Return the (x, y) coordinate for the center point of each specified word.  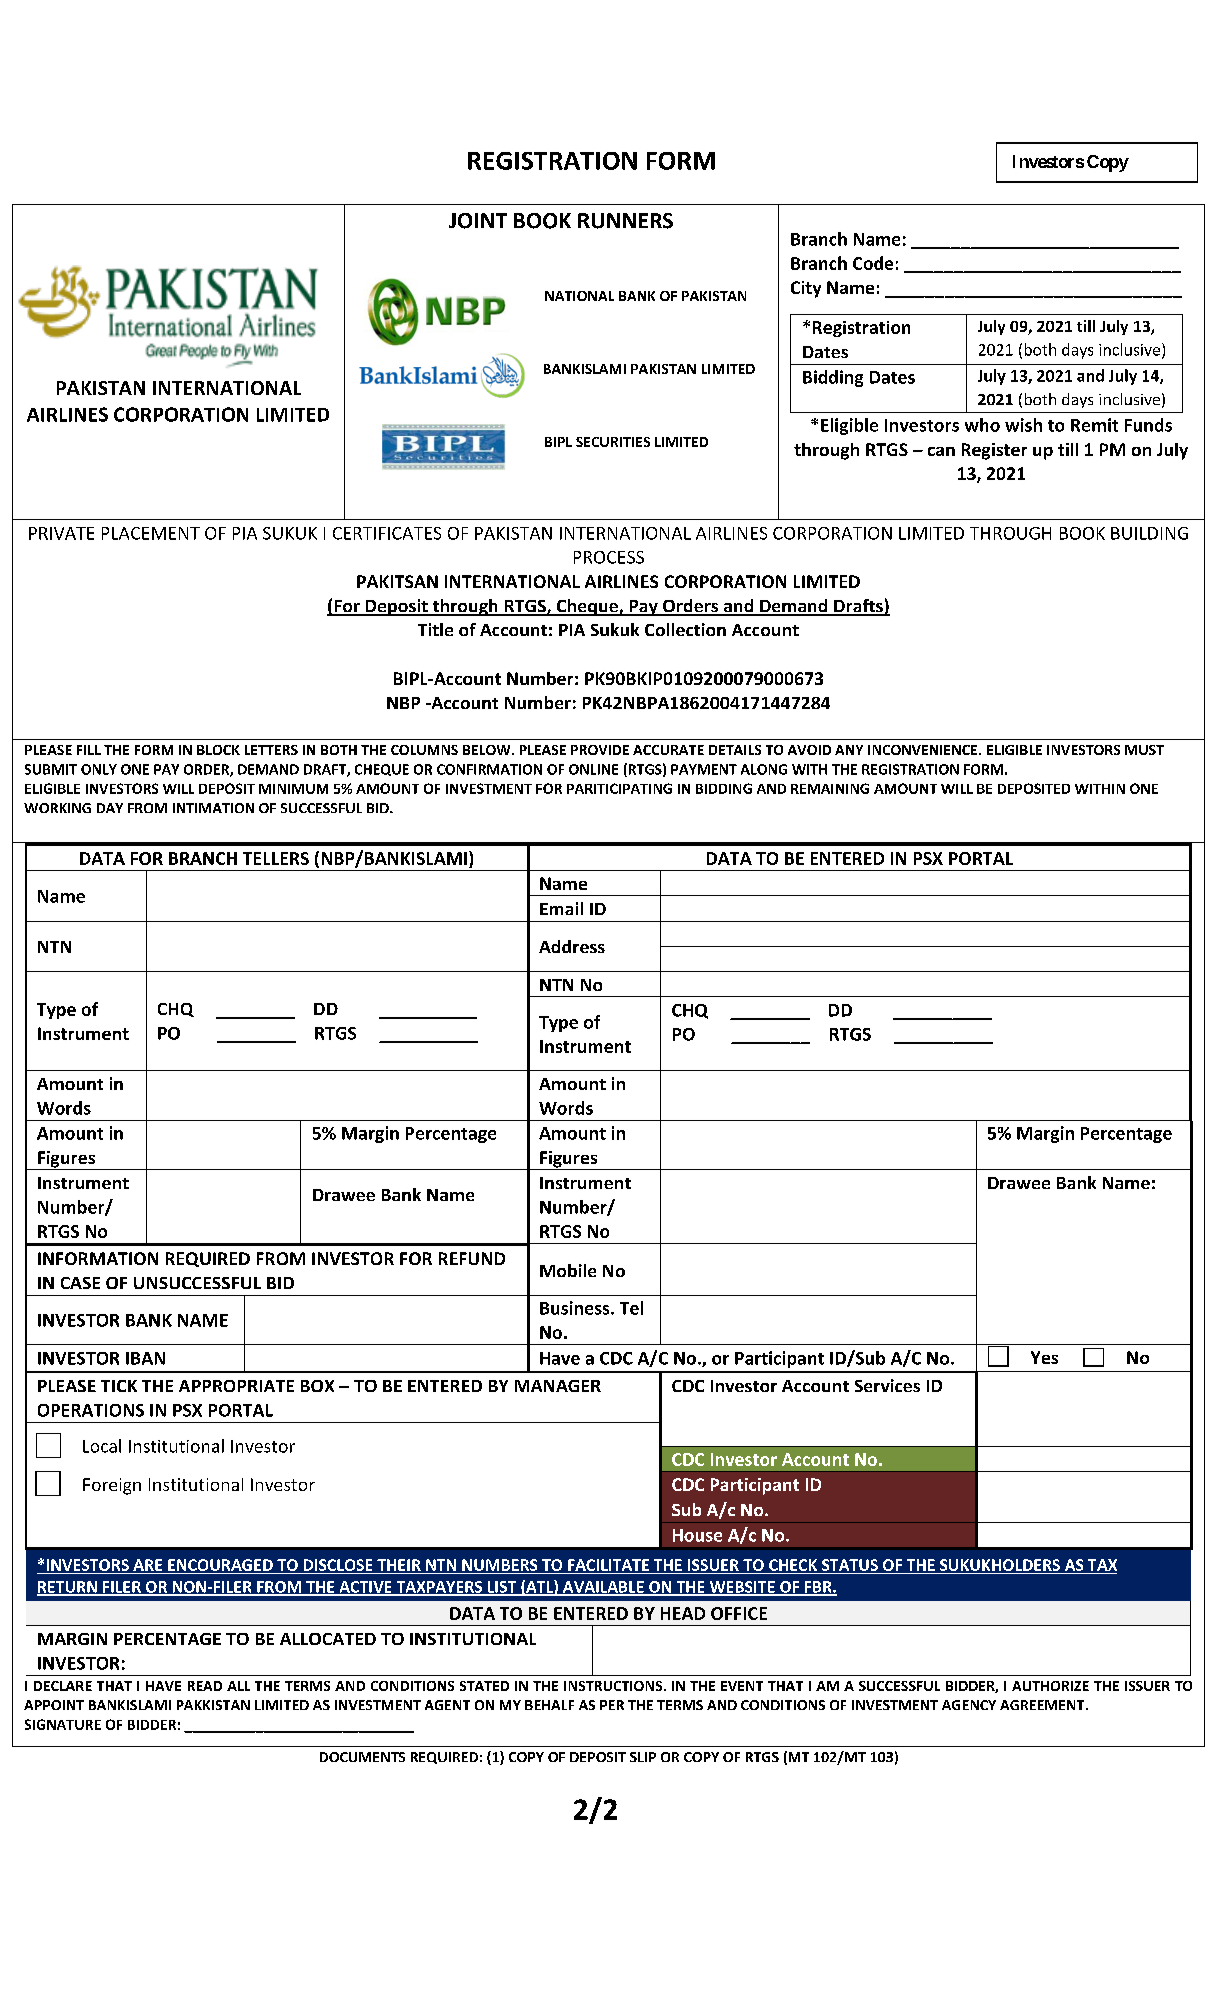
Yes (1044, 1357)
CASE (80, 1283)
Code (873, 263)
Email (561, 908)
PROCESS (609, 557)
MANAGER (558, 1386)
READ (205, 1686)
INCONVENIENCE (922, 750)
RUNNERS (625, 221)
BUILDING (1149, 533)
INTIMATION (213, 808)
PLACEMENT (151, 533)
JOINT (478, 221)
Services (887, 1385)
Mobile (568, 1270)
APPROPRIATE (236, 1386)
